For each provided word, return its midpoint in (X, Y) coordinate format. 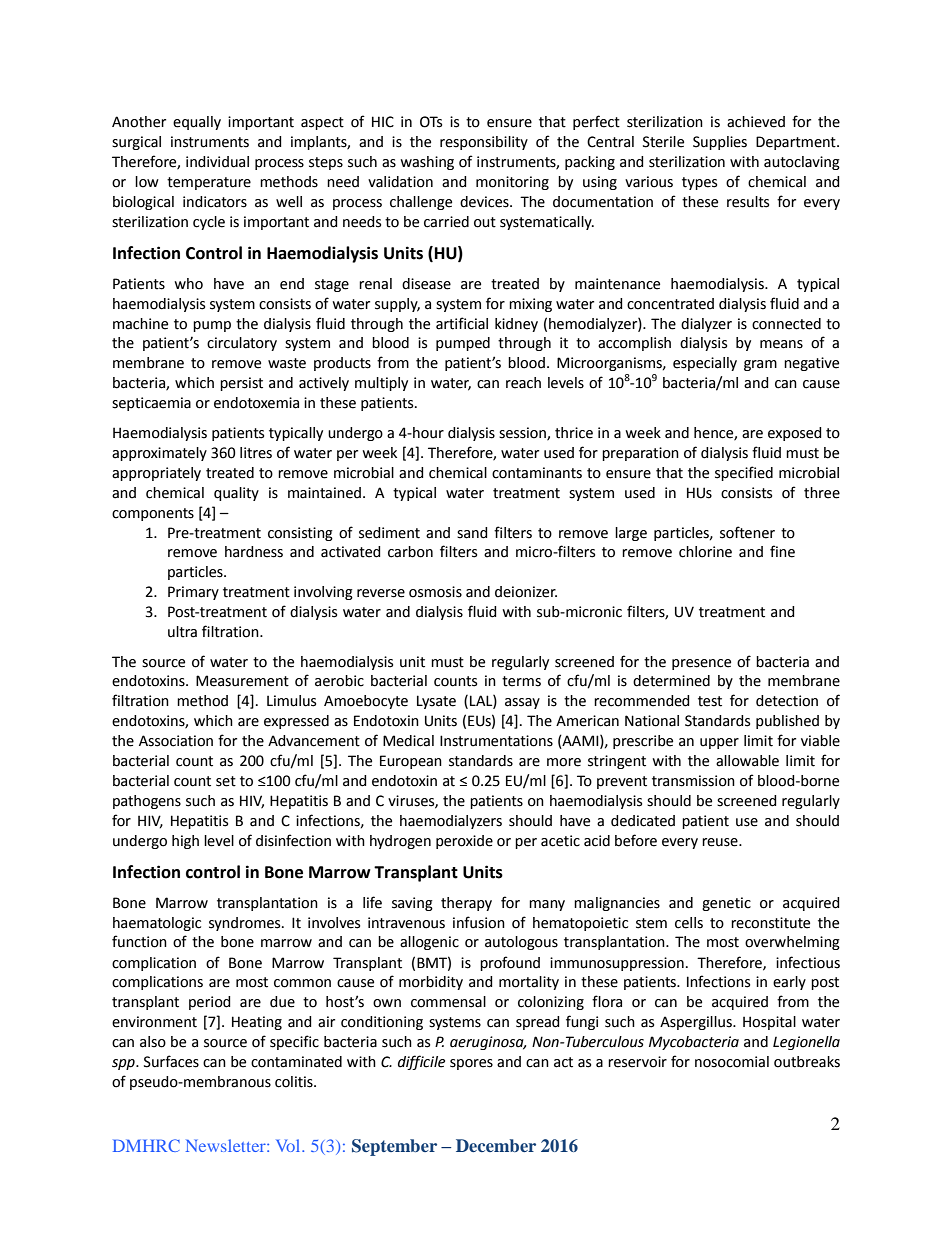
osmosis (435, 592)
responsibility (484, 143)
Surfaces (171, 1061)
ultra (182, 632)
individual (217, 162)
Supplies (720, 143)
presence (701, 664)
